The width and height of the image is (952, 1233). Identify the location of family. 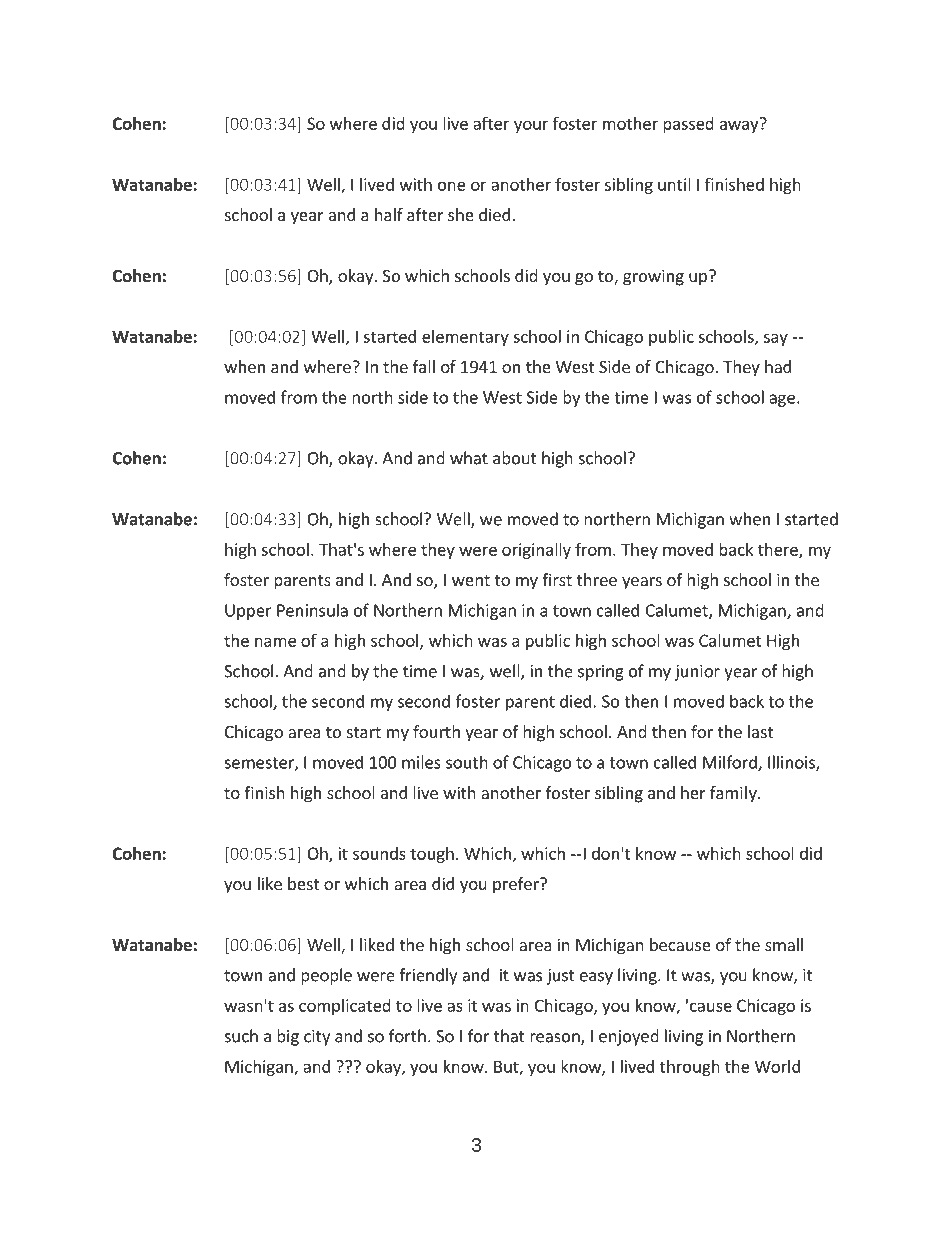
(734, 794).
